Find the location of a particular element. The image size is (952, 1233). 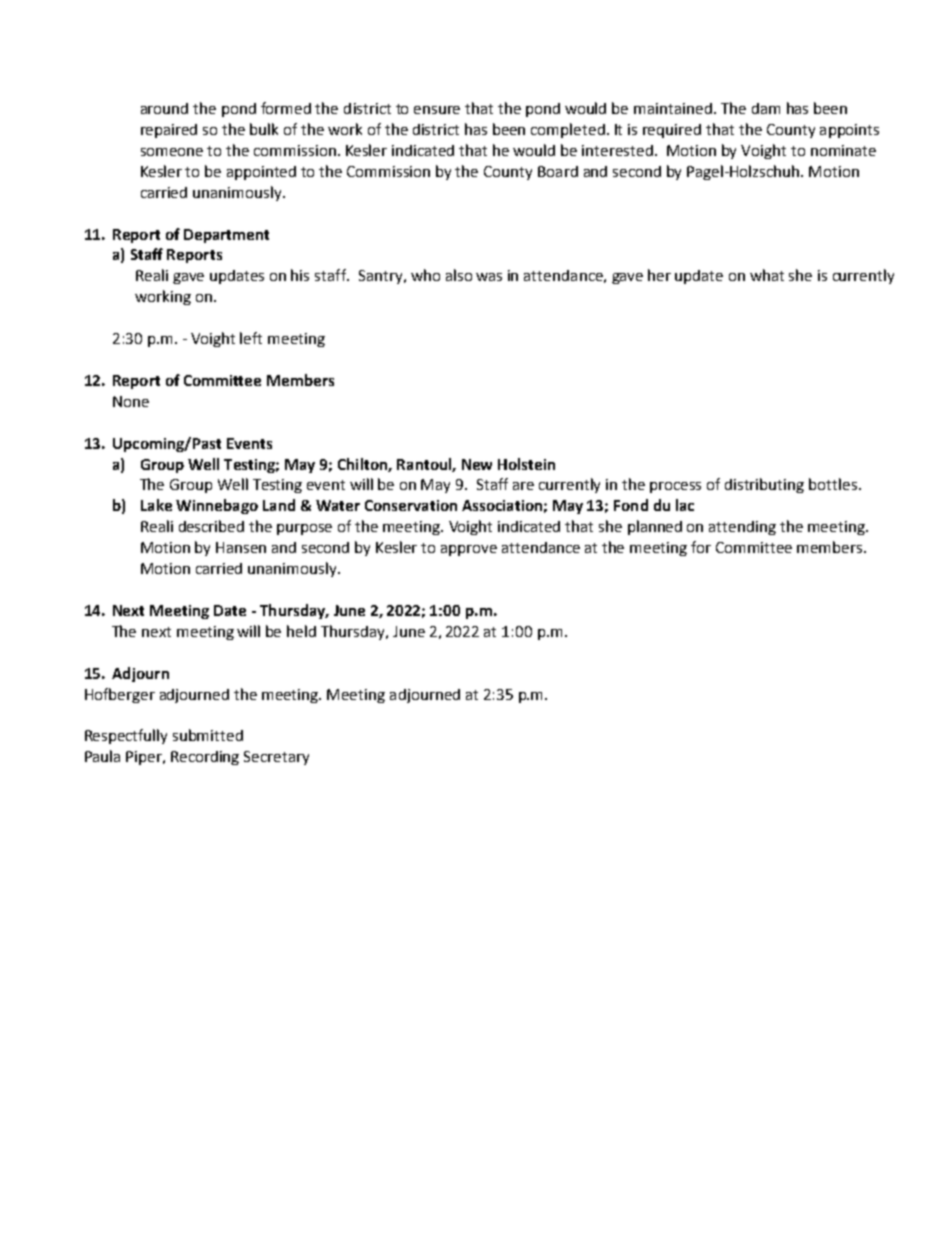

dam is located at coordinates (766, 108).
